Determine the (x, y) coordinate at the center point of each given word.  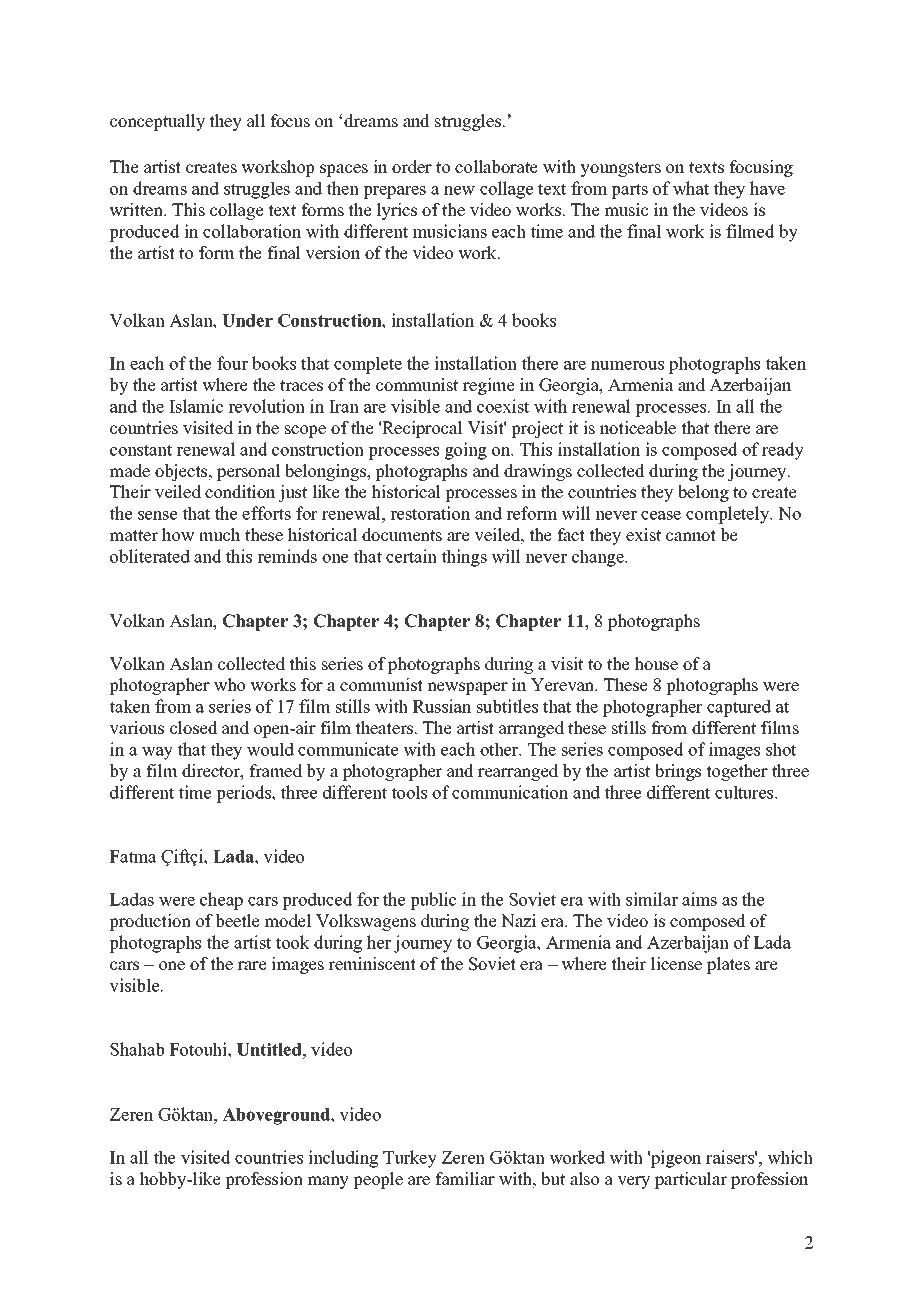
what (691, 188)
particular (691, 1180)
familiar (465, 1178)
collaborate (496, 167)
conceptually (157, 122)
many (328, 1182)
